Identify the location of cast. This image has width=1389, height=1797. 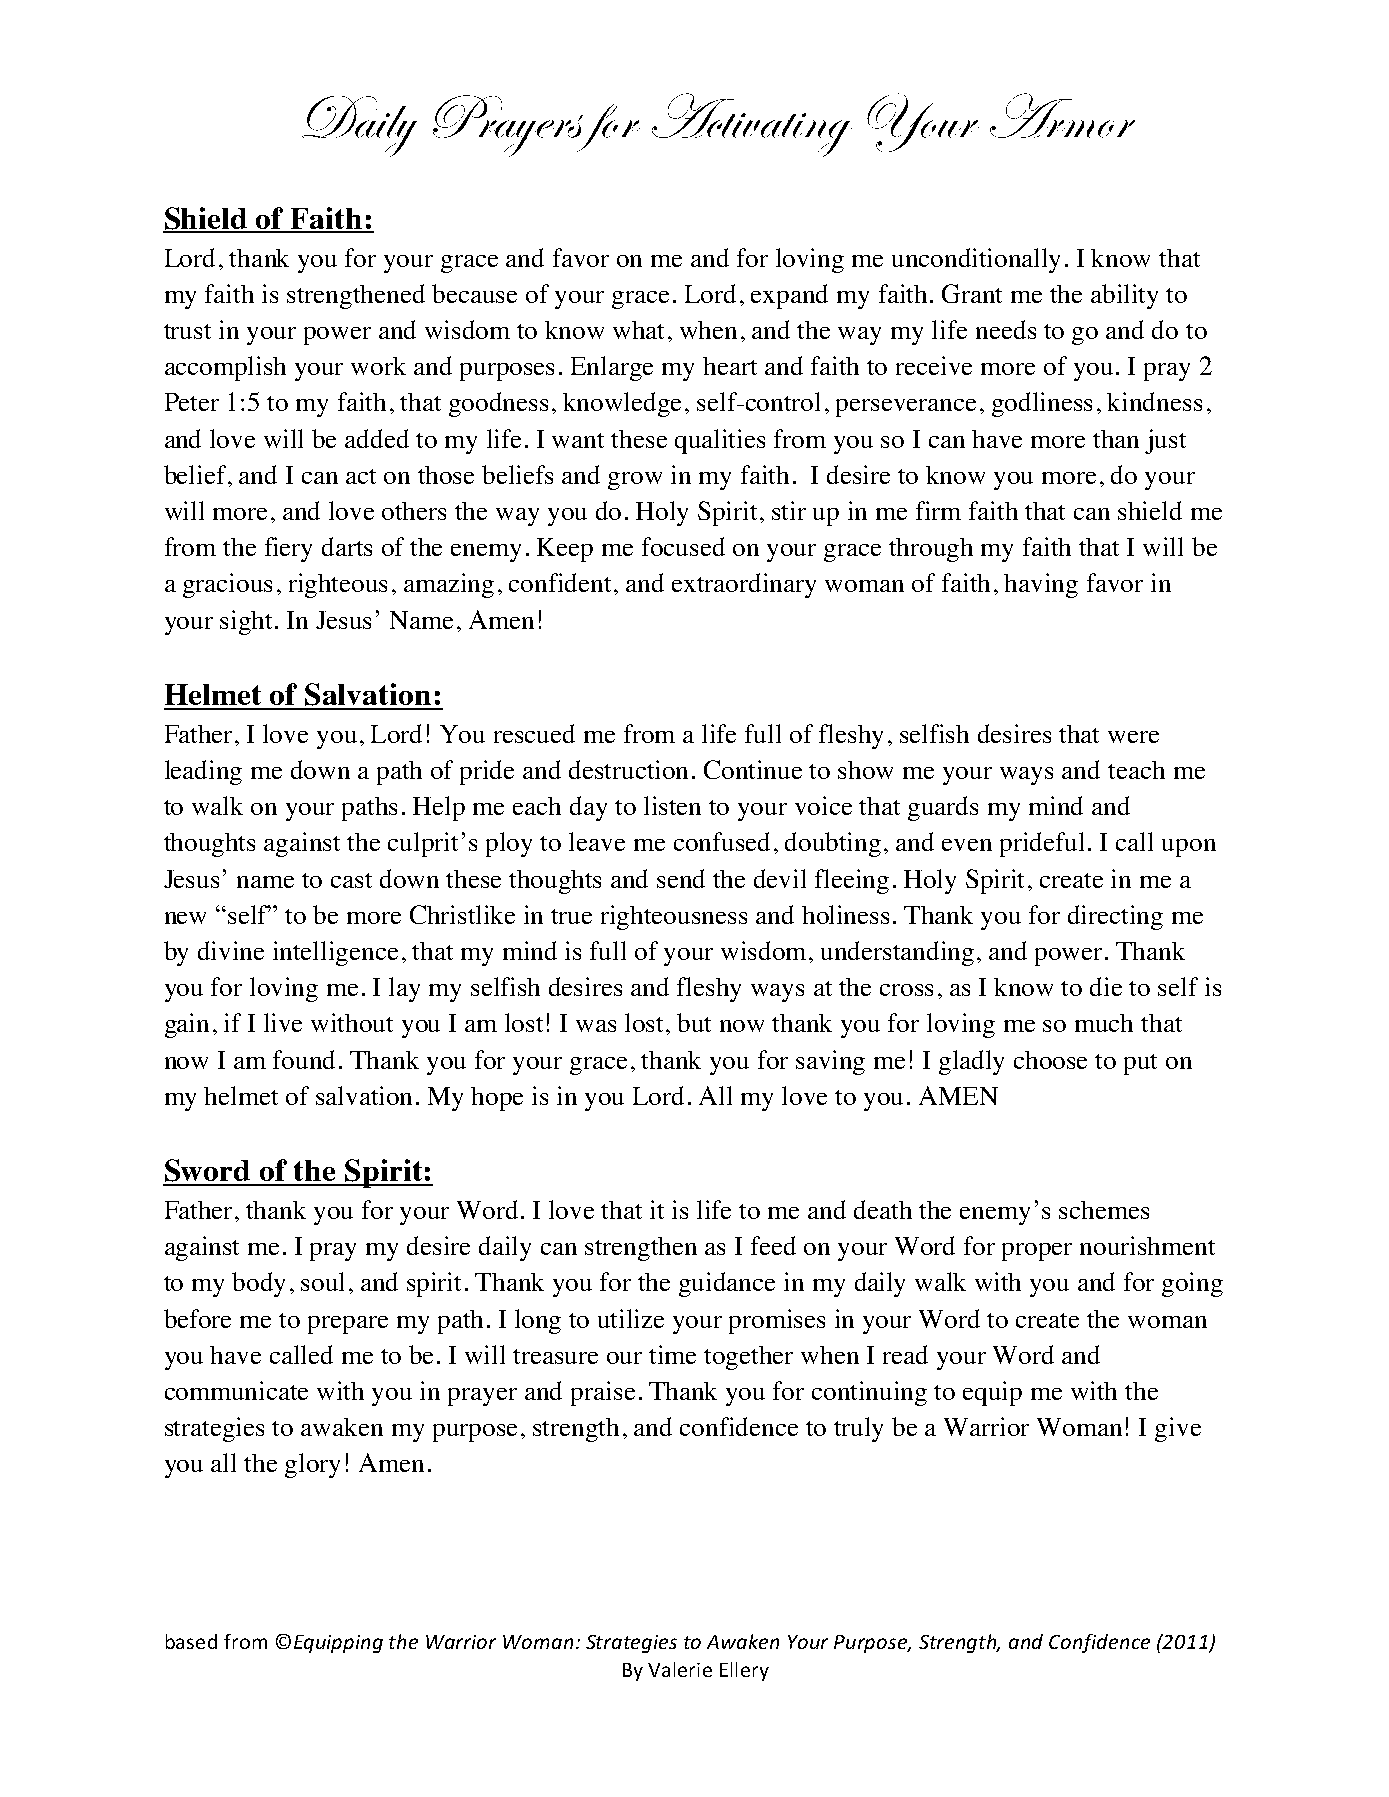
(351, 880).
